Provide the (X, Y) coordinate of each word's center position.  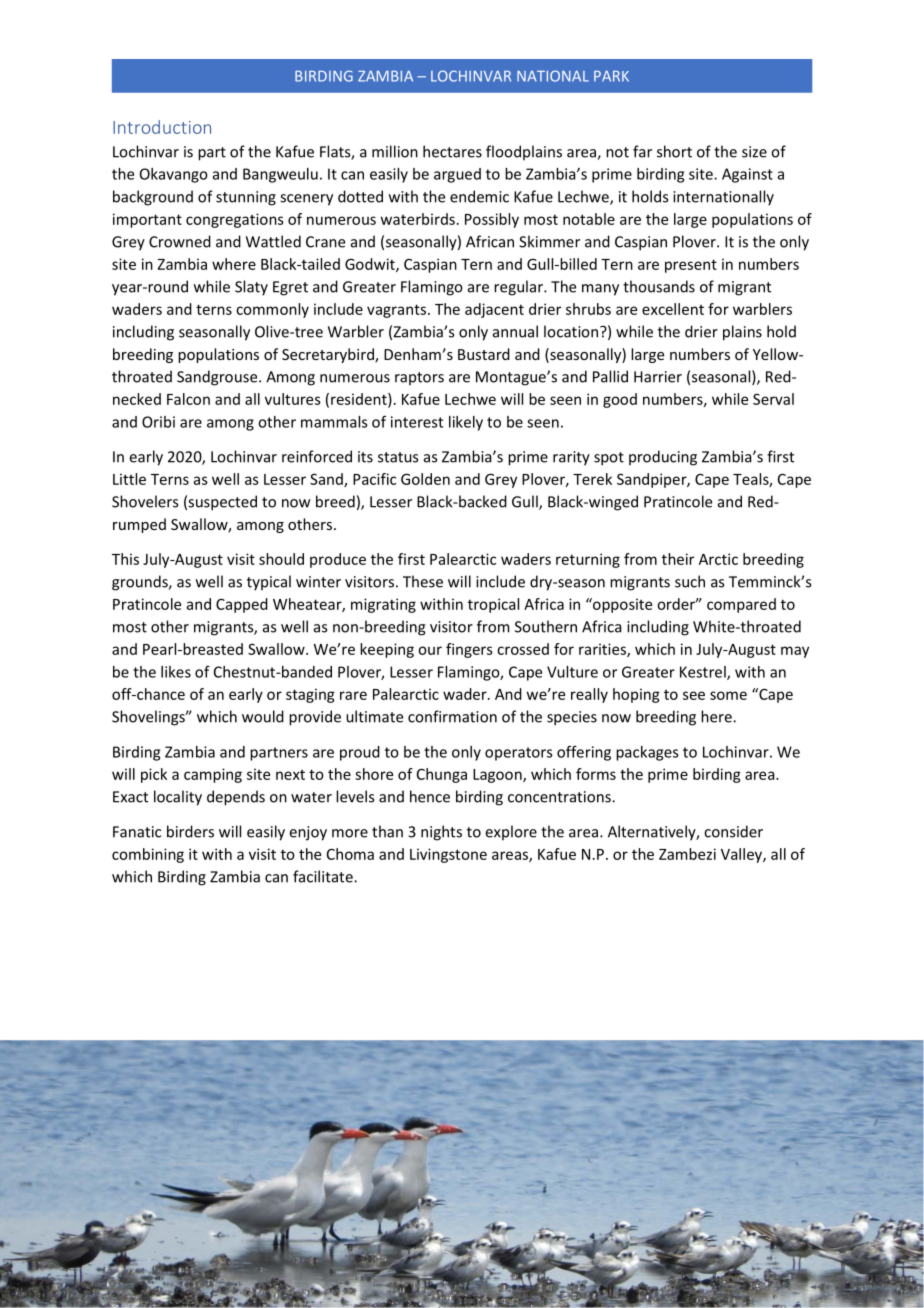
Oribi (158, 422)
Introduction (162, 127)
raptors (419, 378)
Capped (242, 605)
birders (190, 831)
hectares (452, 151)
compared (741, 605)
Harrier (658, 377)
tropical (493, 605)
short (674, 151)
